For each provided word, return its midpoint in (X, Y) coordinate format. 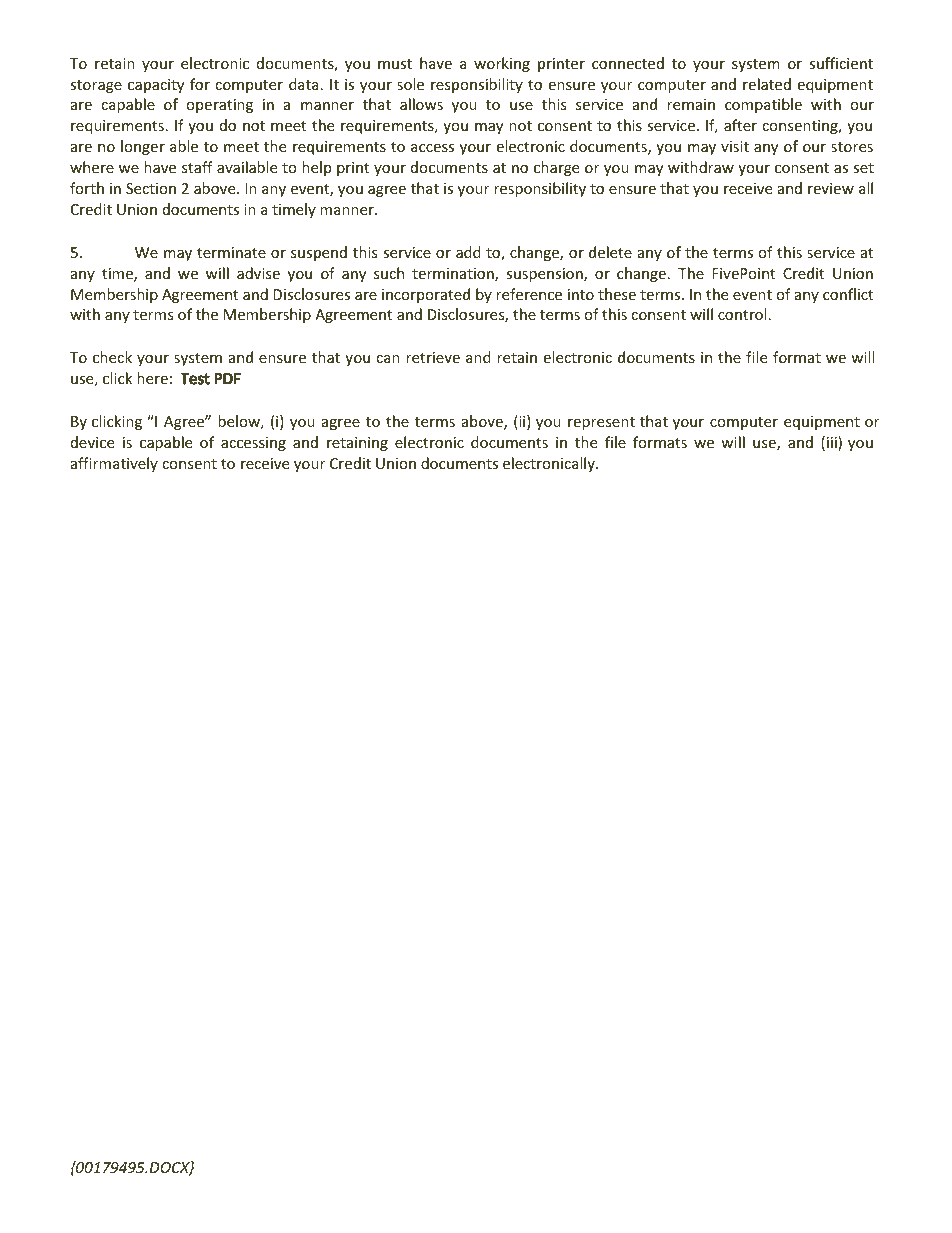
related (767, 84)
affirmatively (114, 464)
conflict (848, 294)
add (468, 252)
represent (601, 423)
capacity (156, 86)
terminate (231, 252)
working (502, 64)
